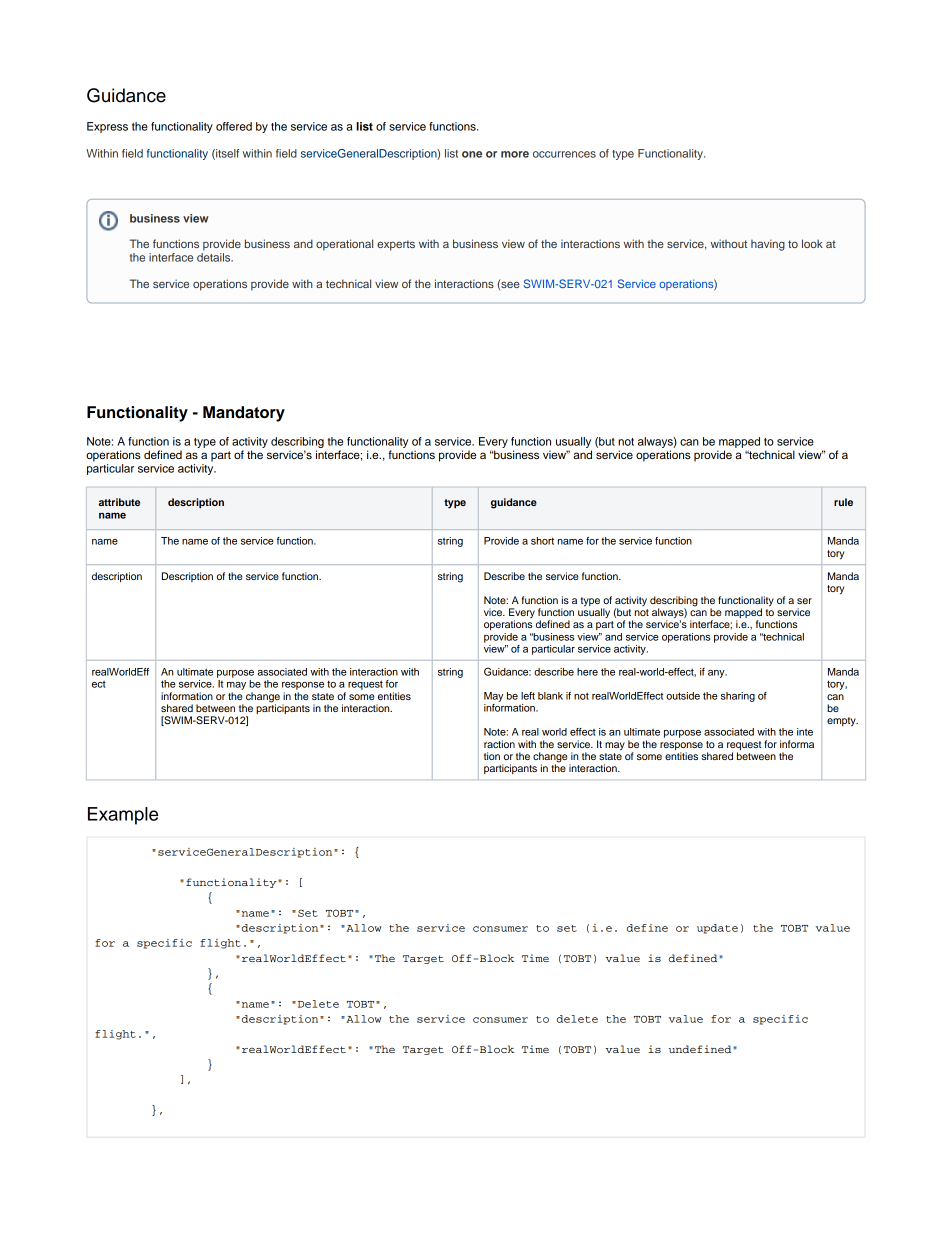  I want to click on look, so click(812, 243).
